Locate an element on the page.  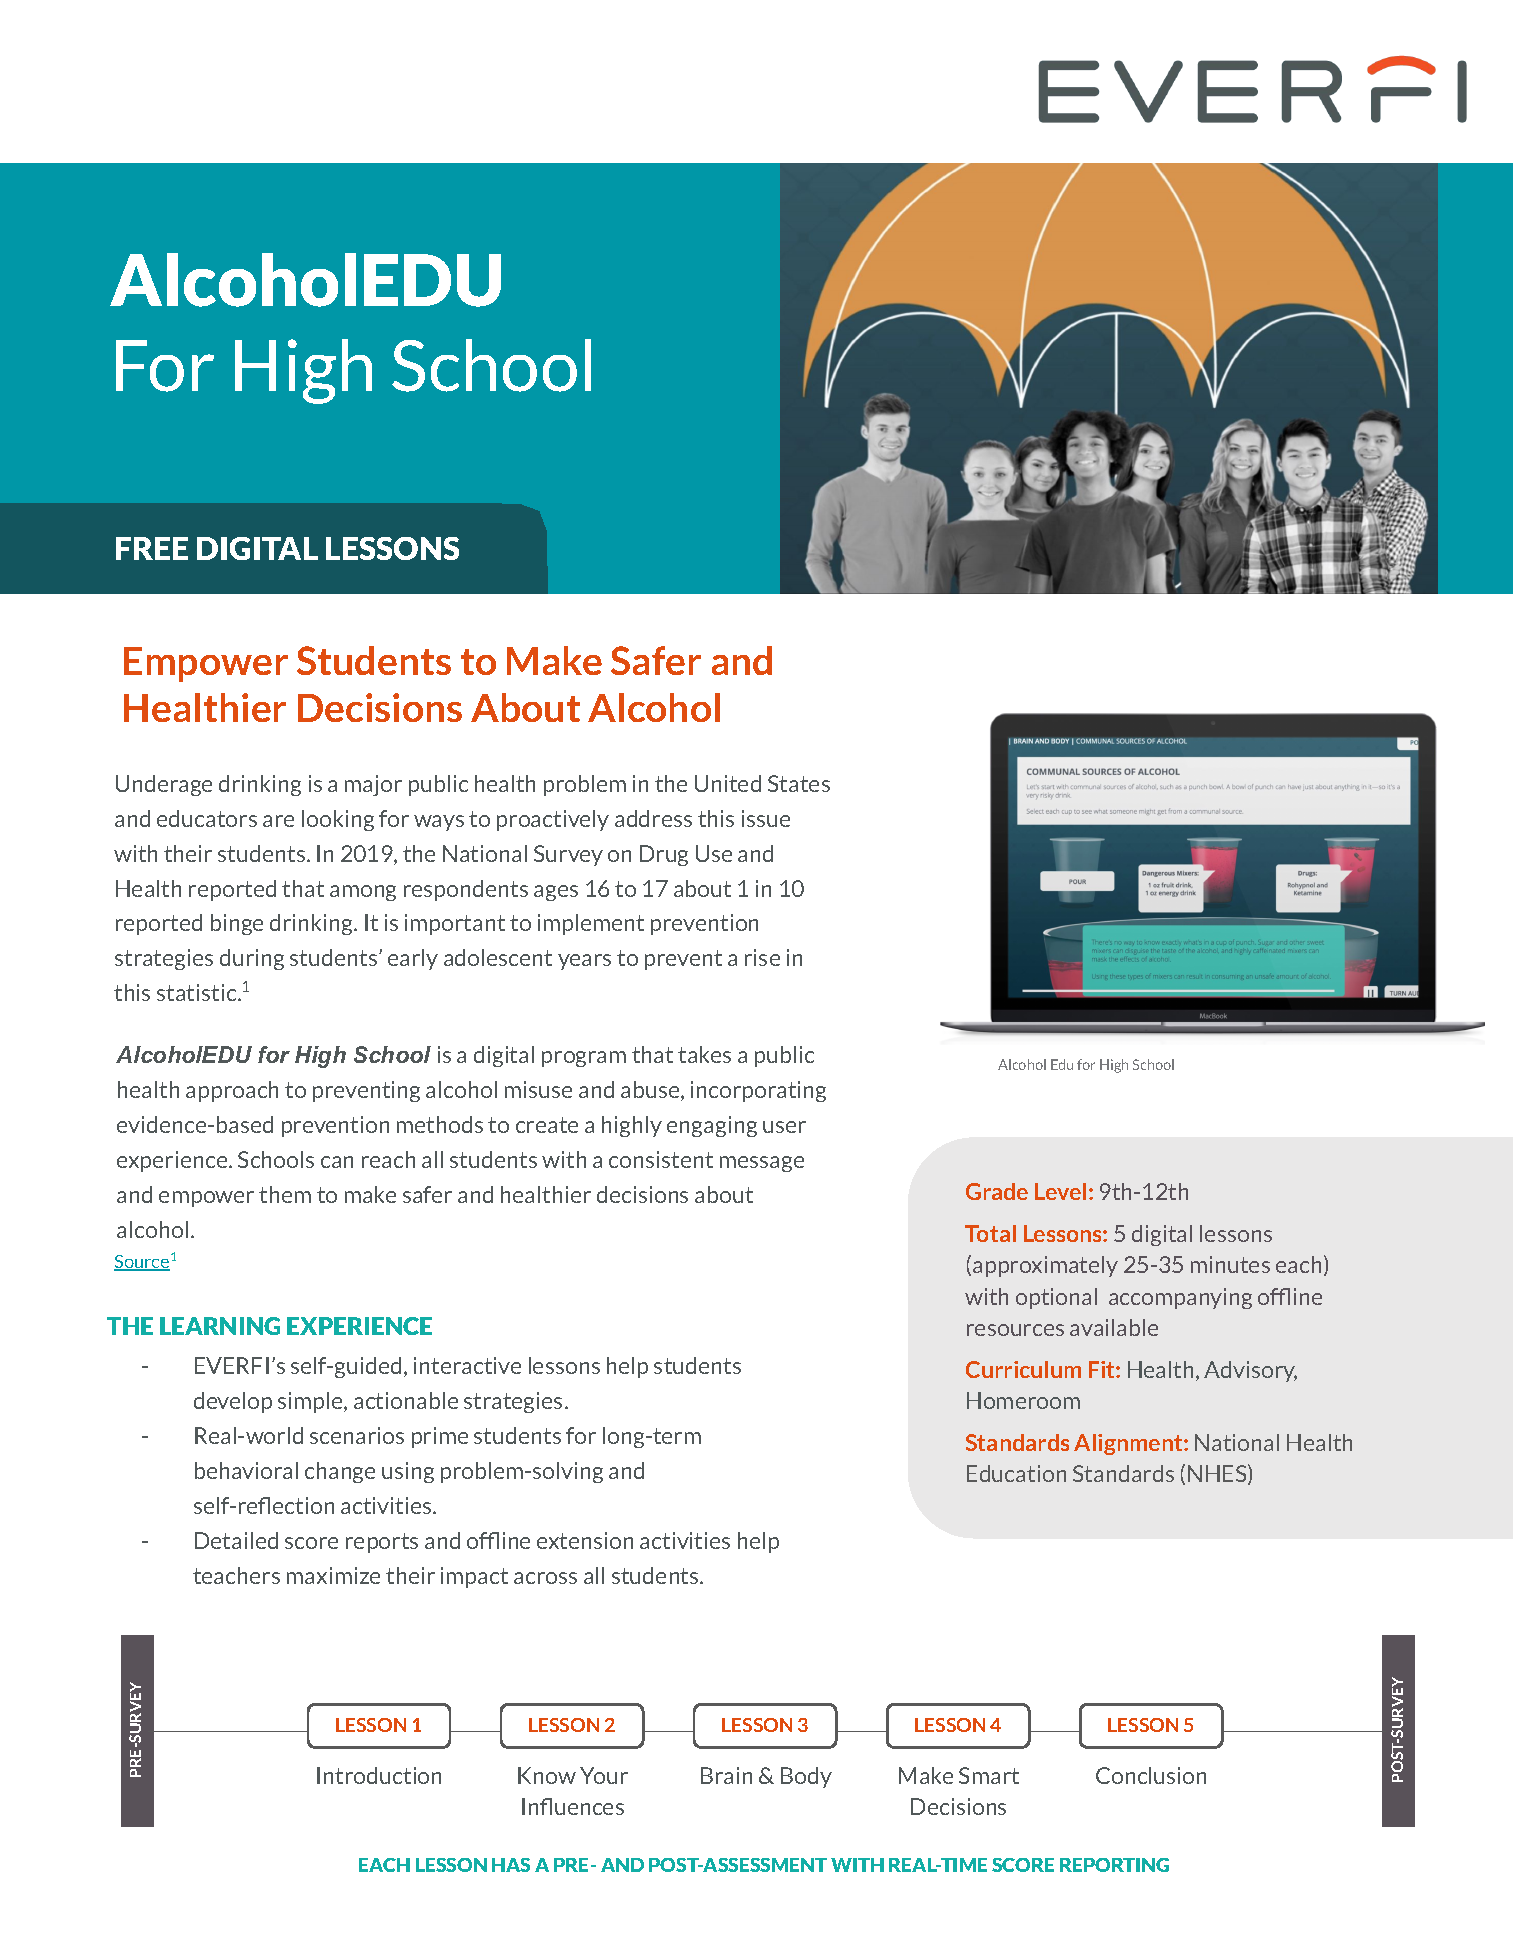
extension is located at coordinates (585, 1540).
